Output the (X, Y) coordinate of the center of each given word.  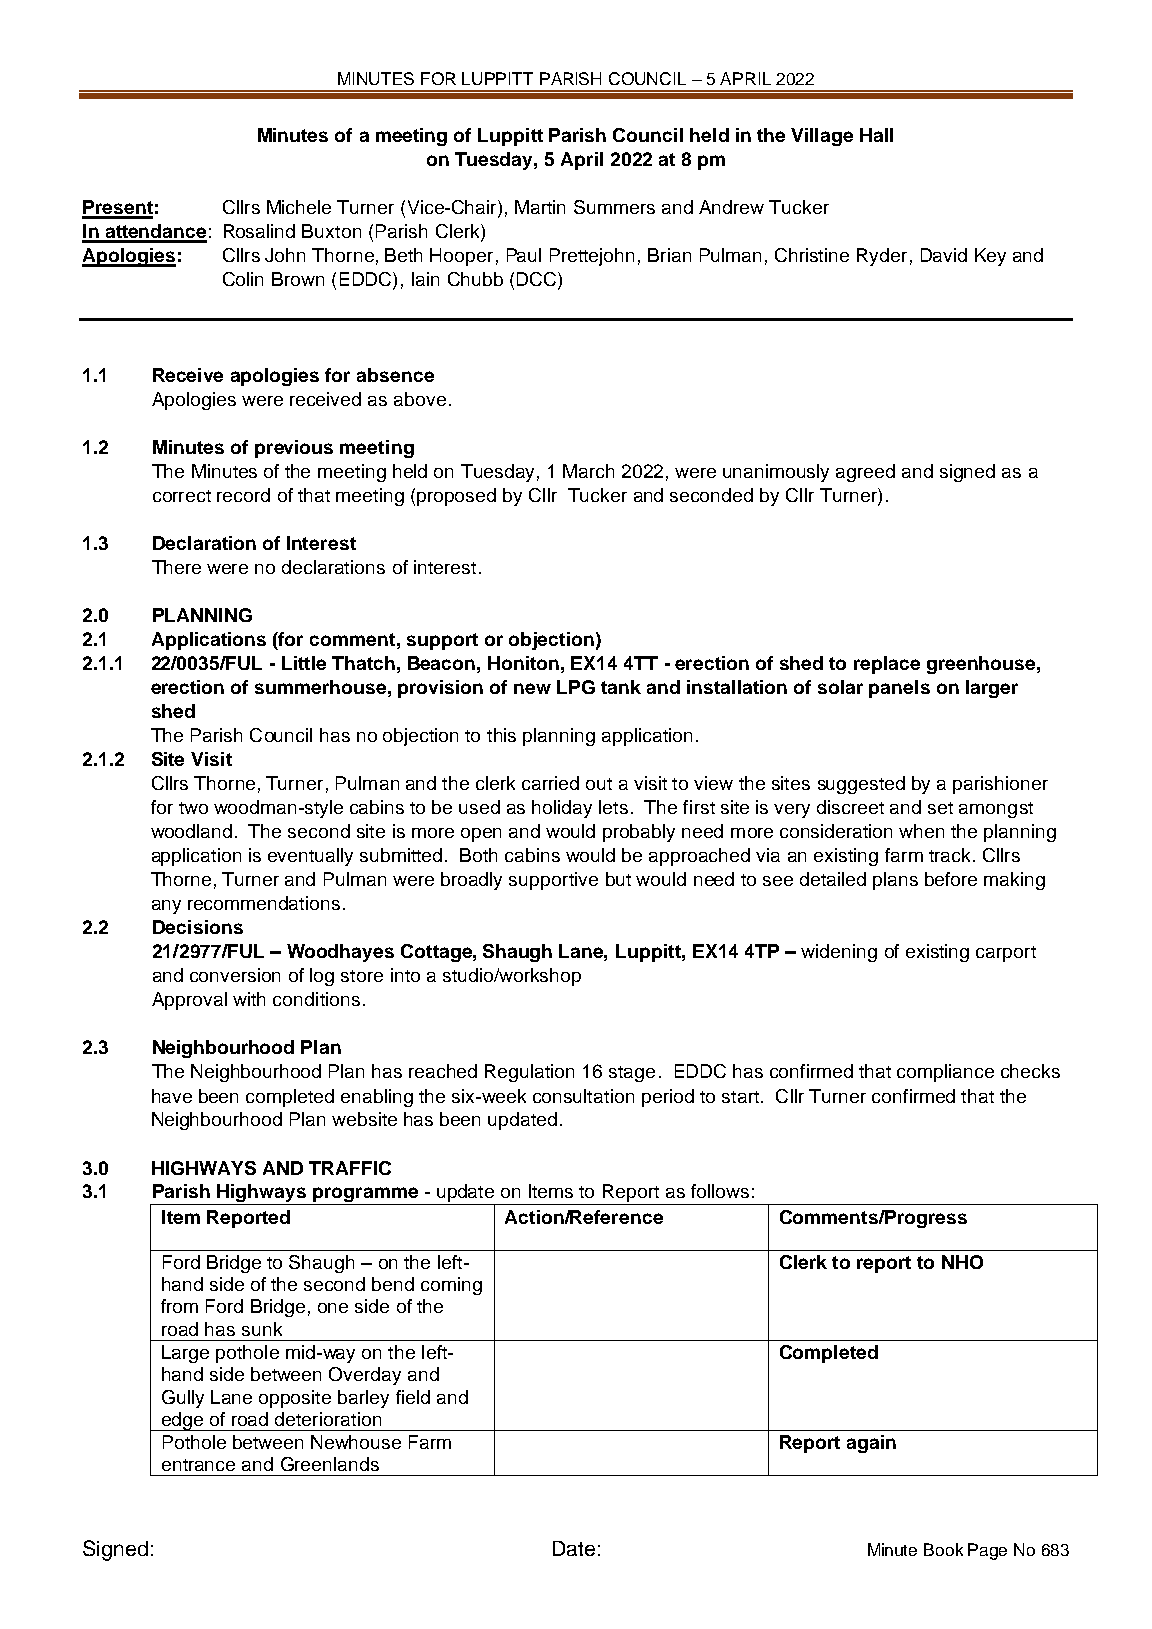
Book (943, 1549)
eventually (310, 857)
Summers (614, 207)
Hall (876, 135)
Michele (299, 207)
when (921, 831)
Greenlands (330, 1464)
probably (639, 833)
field (413, 1397)
